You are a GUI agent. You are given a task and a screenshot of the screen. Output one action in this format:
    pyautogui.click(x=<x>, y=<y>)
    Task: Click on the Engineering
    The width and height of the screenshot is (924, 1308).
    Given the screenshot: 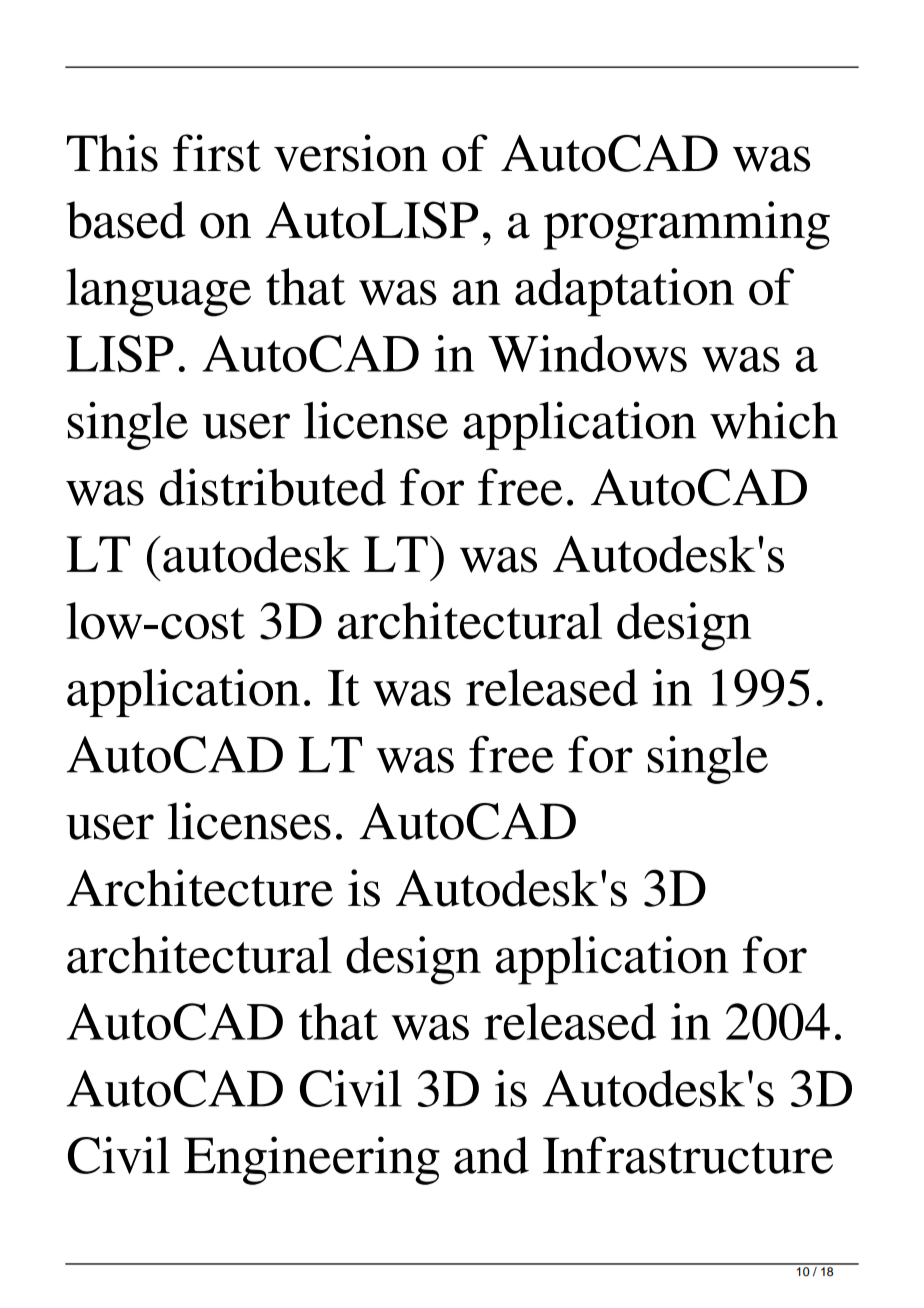 What is the action you would take?
    pyautogui.click(x=312, y=1160)
